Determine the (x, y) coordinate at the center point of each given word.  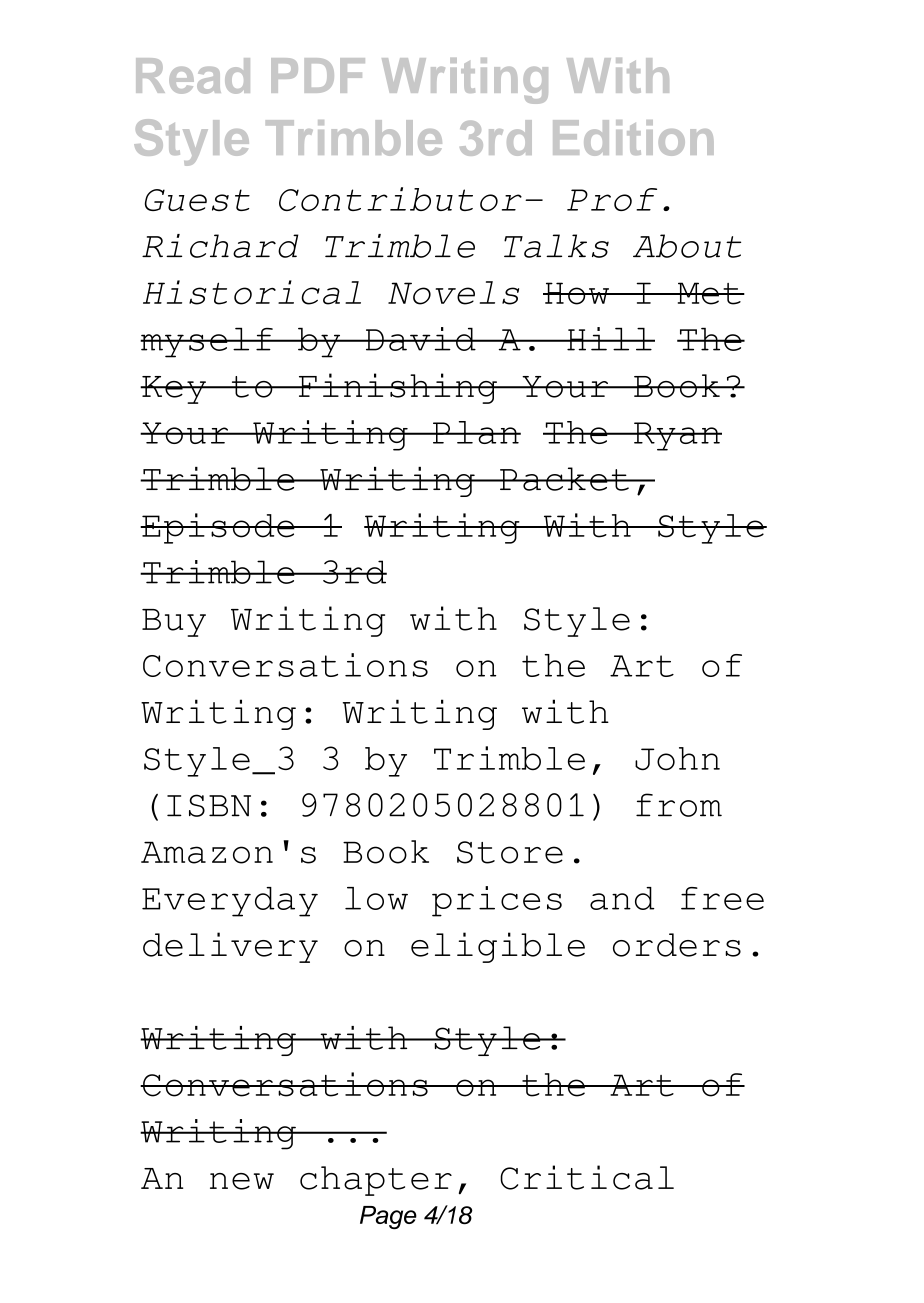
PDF (318, 75)
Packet (564, 479)
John (677, 759)
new (242, 1181)
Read (193, 76)
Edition (633, 138)
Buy (174, 623)
